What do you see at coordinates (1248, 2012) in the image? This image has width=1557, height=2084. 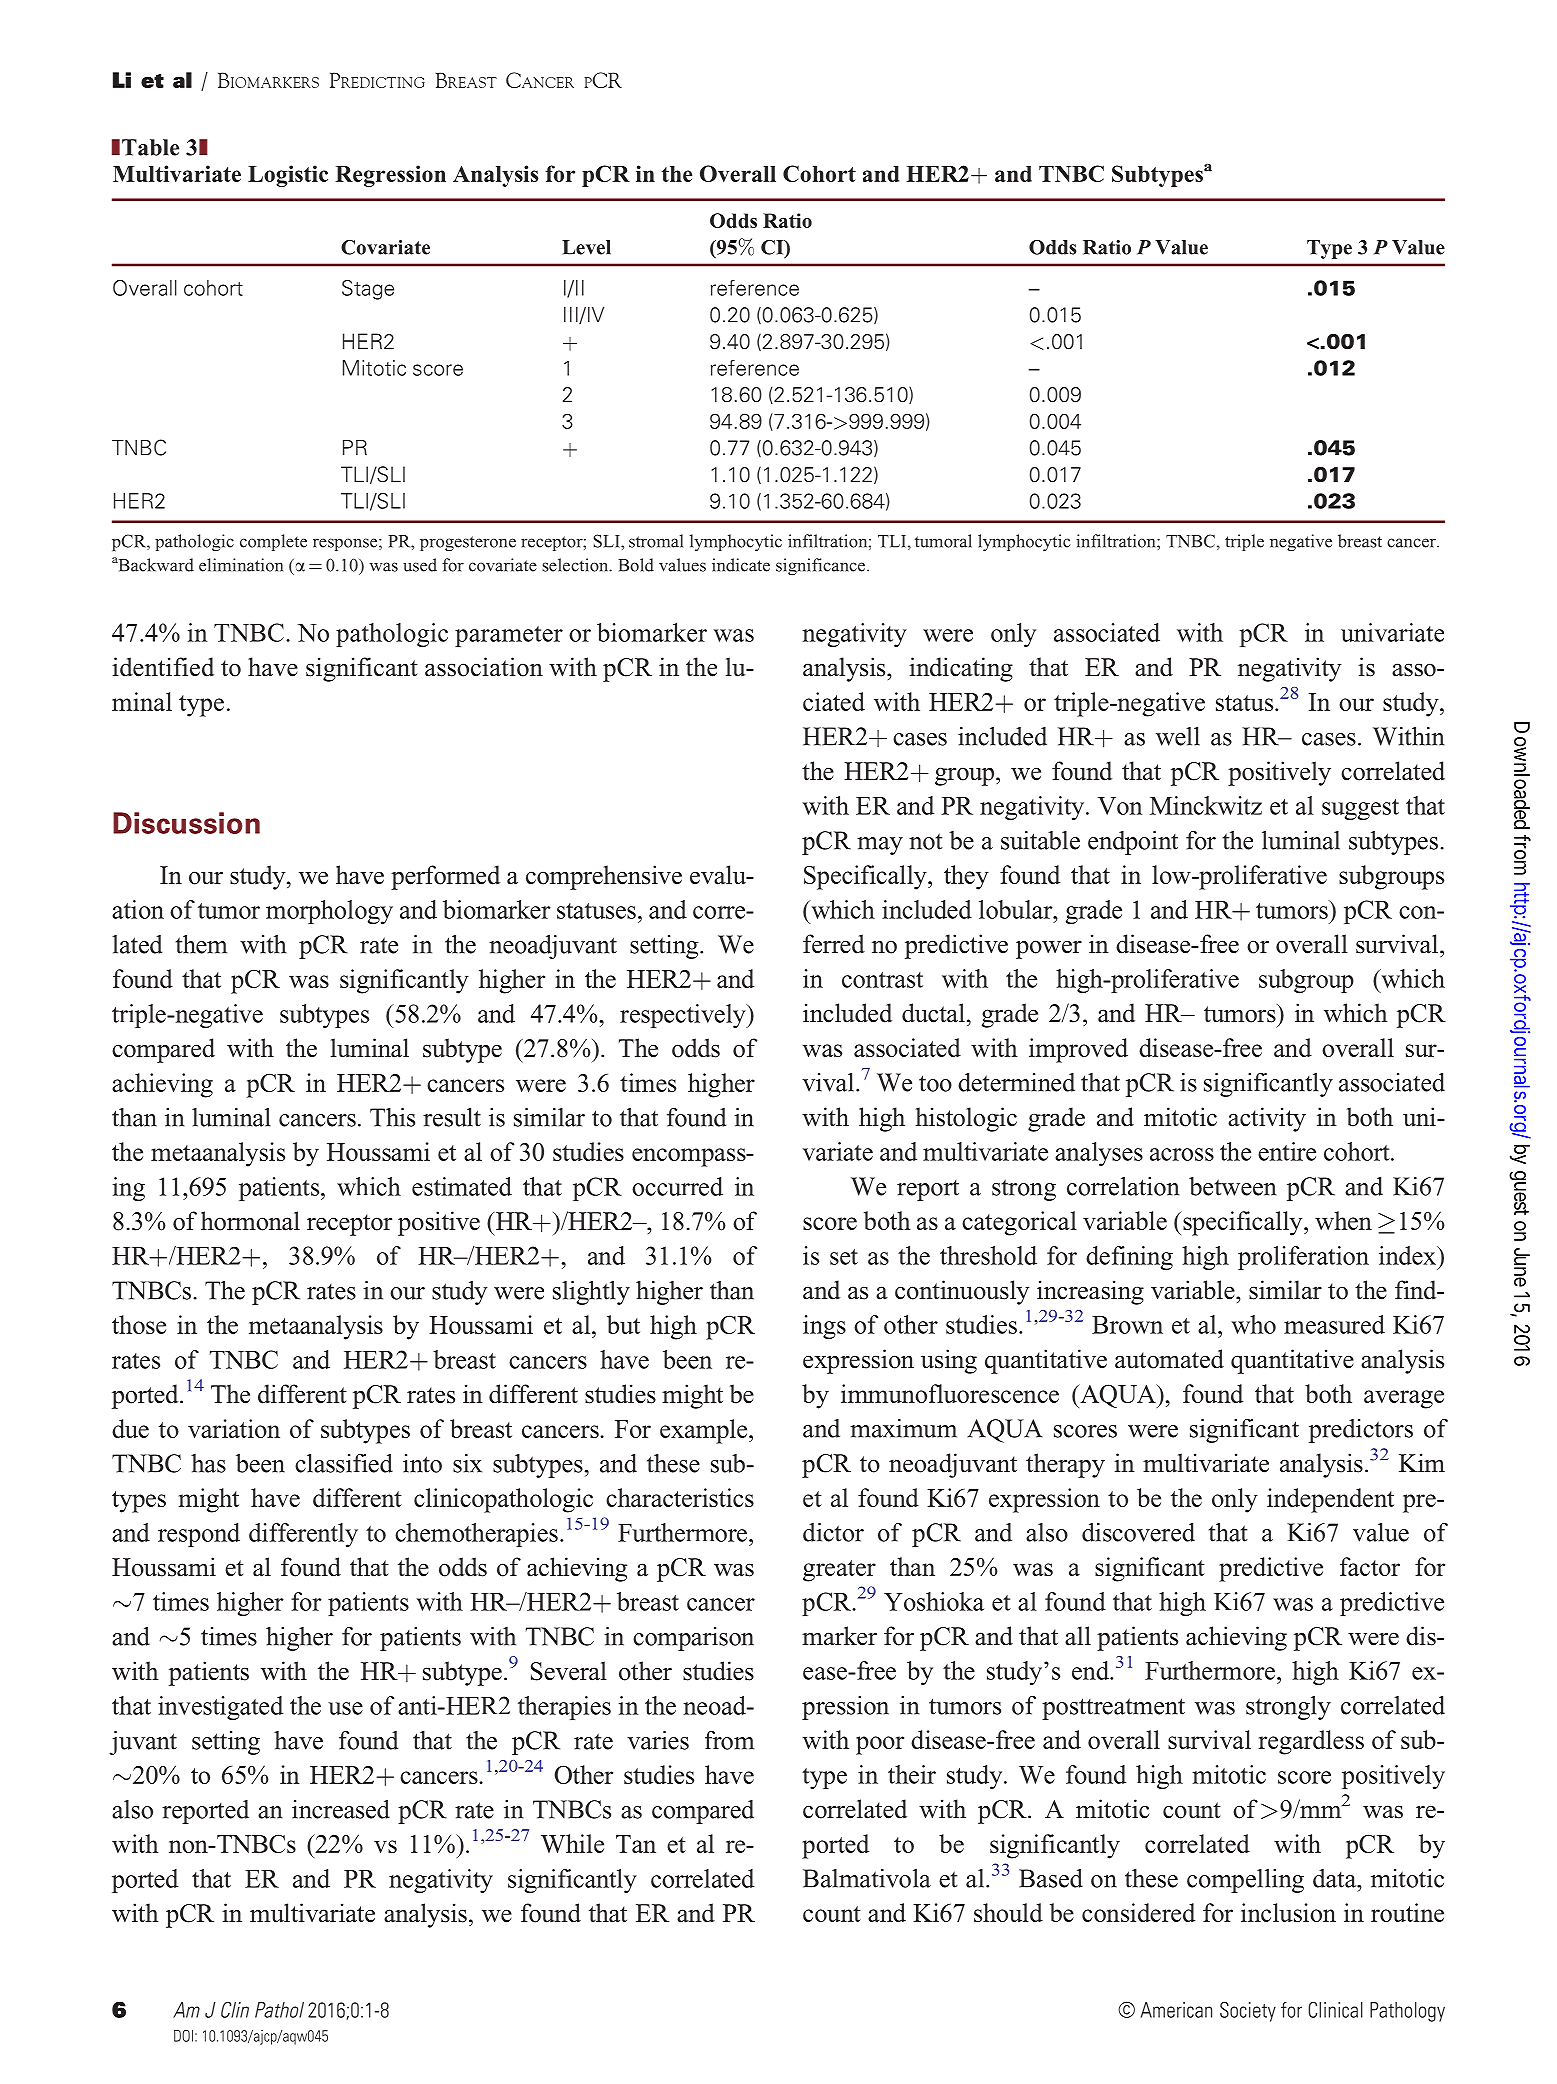 I see `Society` at bounding box center [1248, 2012].
